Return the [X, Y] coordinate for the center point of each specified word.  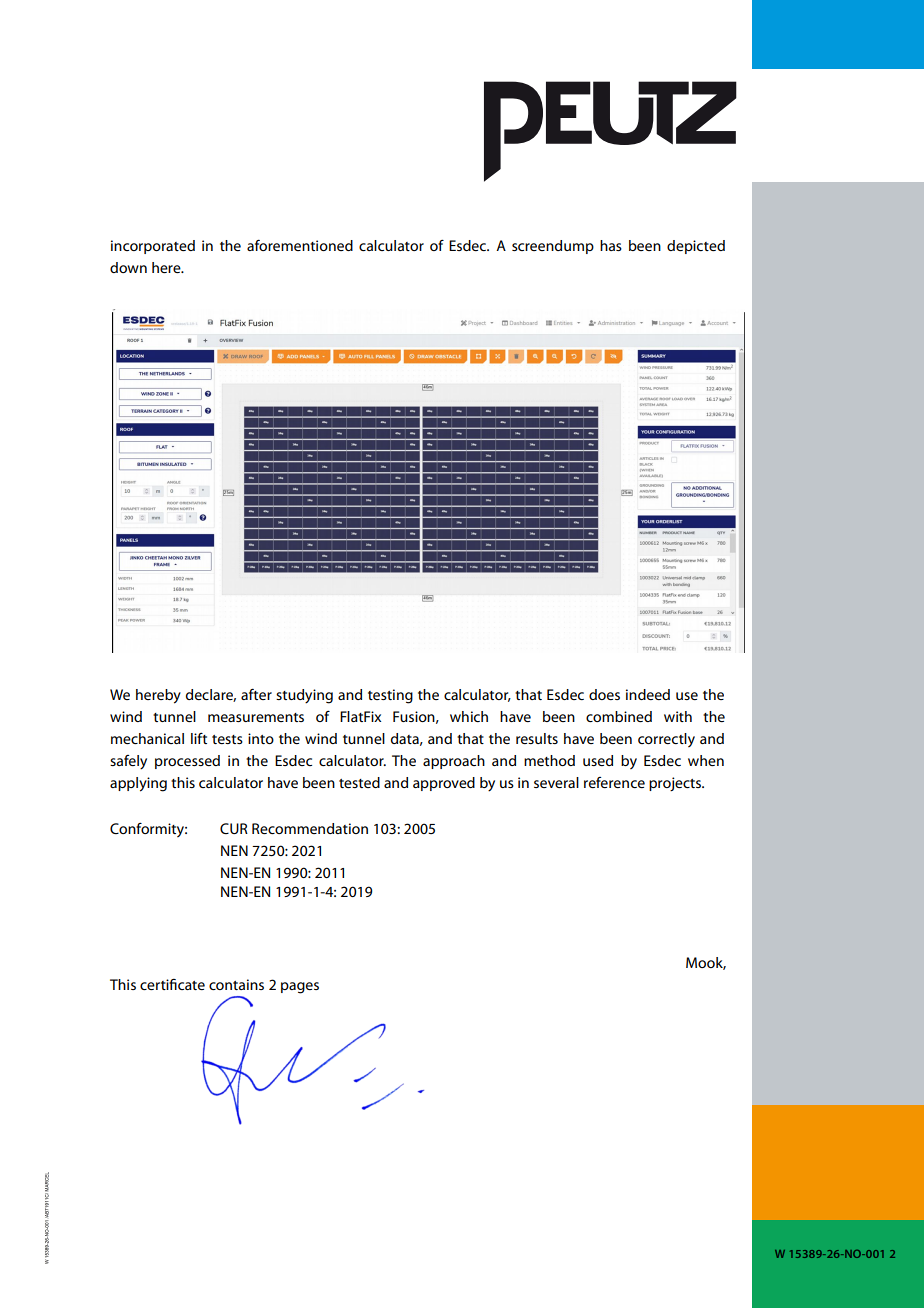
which [469, 716]
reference [614, 782]
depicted [696, 247]
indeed [648, 694]
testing [390, 696]
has [611, 245]
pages [300, 988]
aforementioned [300, 245]
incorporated [153, 247]
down [128, 267]
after [256, 694]
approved [444, 784]
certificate [172, 984]
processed [187, 762]
